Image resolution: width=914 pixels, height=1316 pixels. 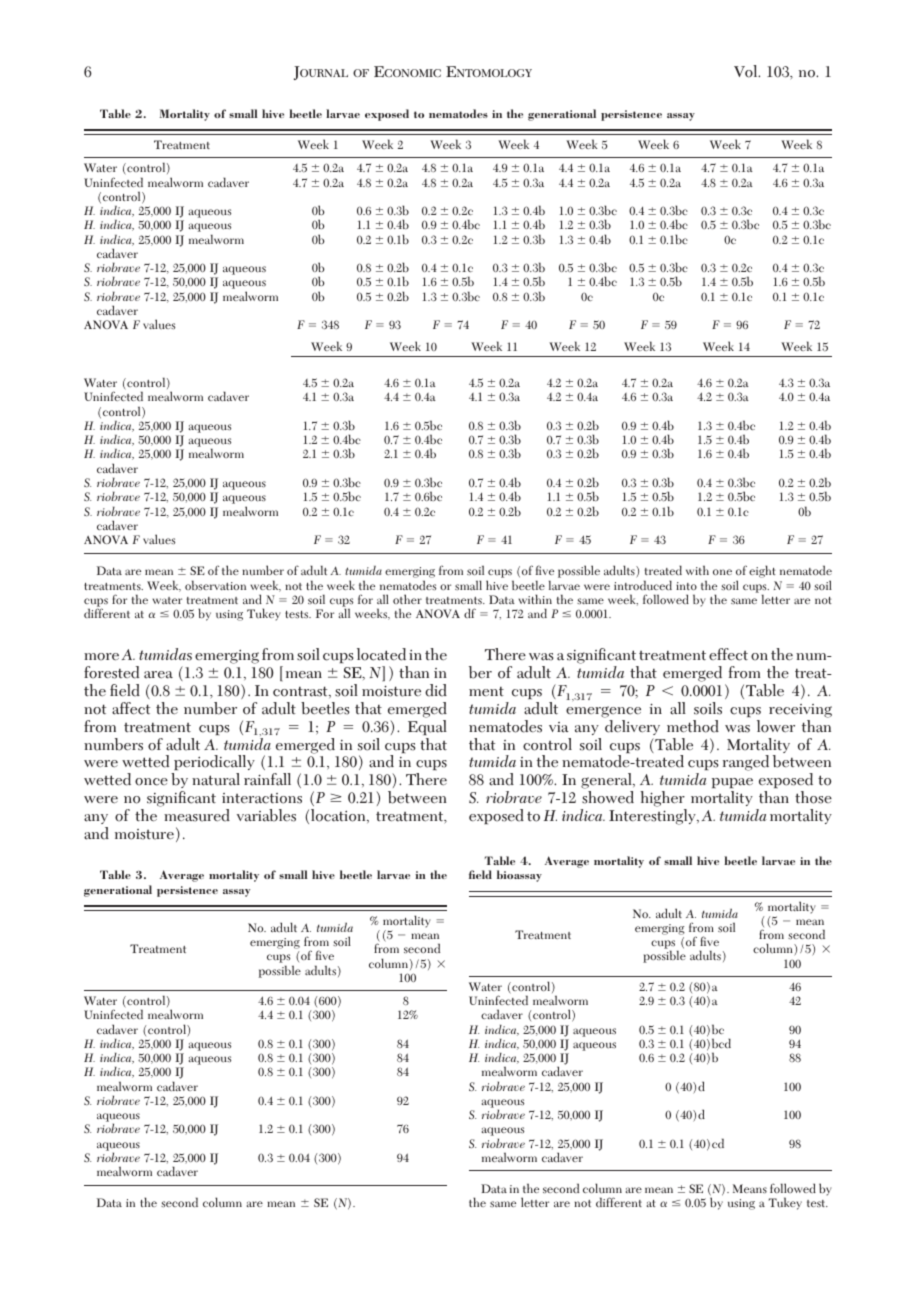 What do you see at coordinates (407, 599) in the screenshot?
I see `other` at bounding box center [407, 599].
